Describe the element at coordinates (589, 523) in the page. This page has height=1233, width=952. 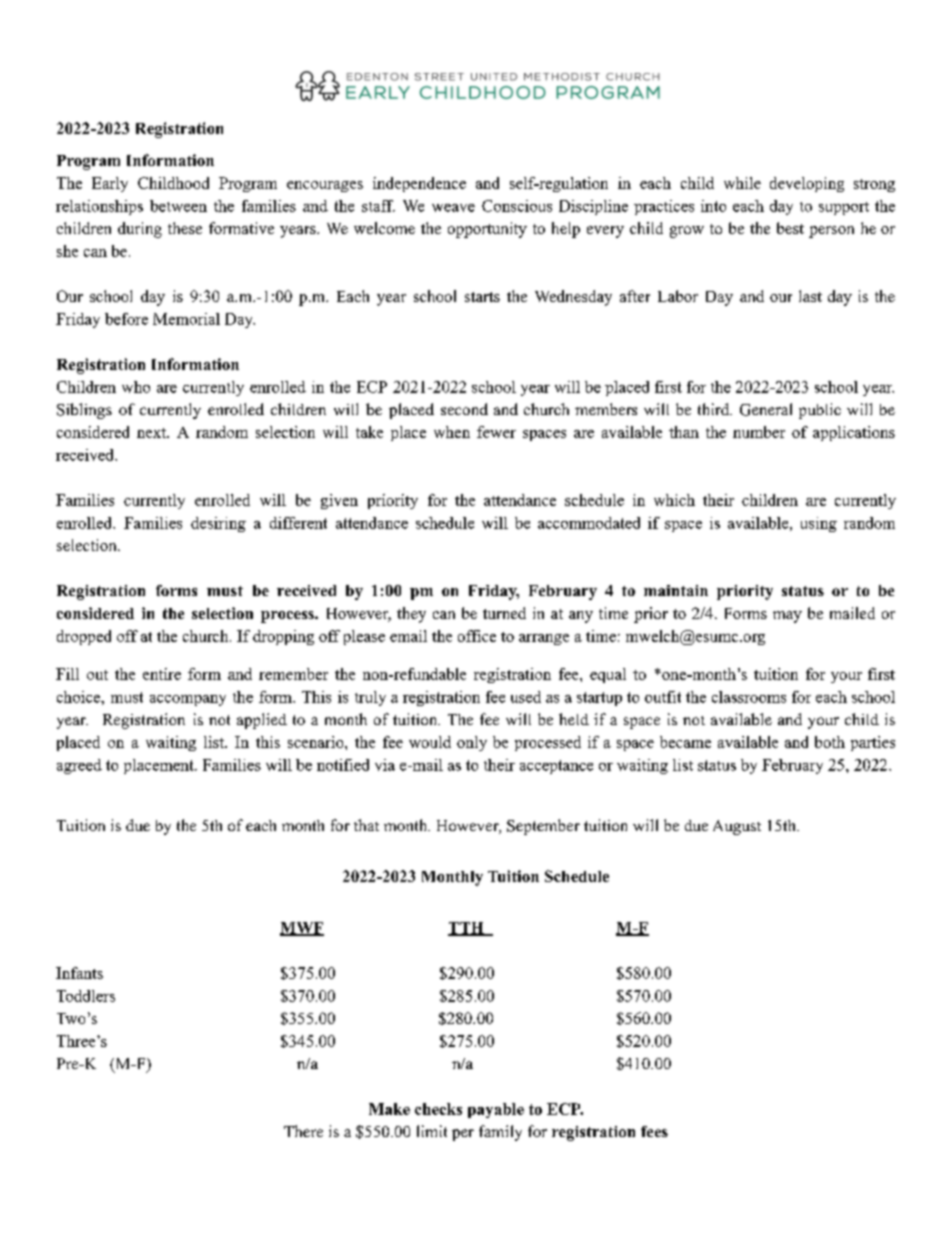
I see `accommodated` at that location.
